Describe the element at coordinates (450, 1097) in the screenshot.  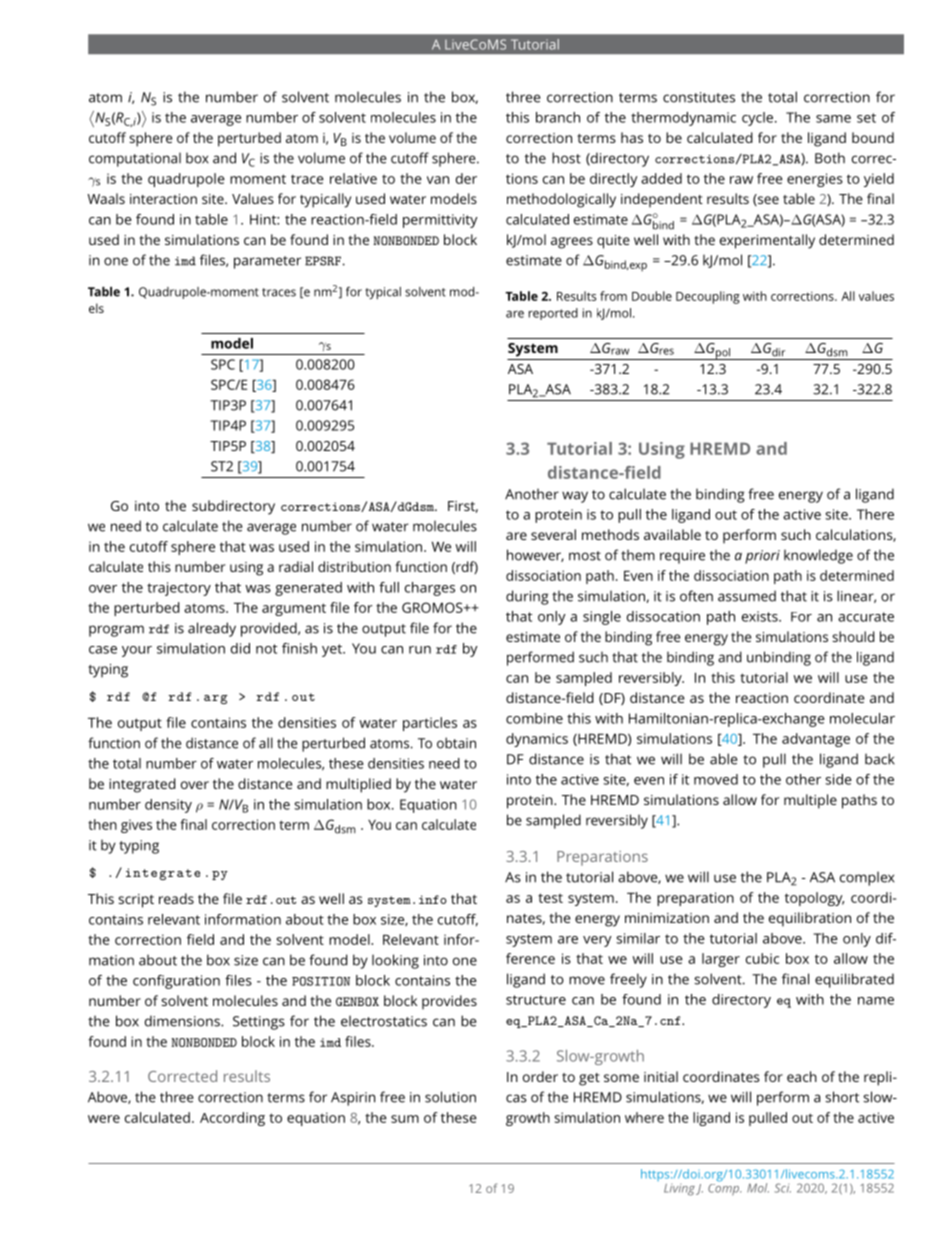
I see `solution` at that location.
